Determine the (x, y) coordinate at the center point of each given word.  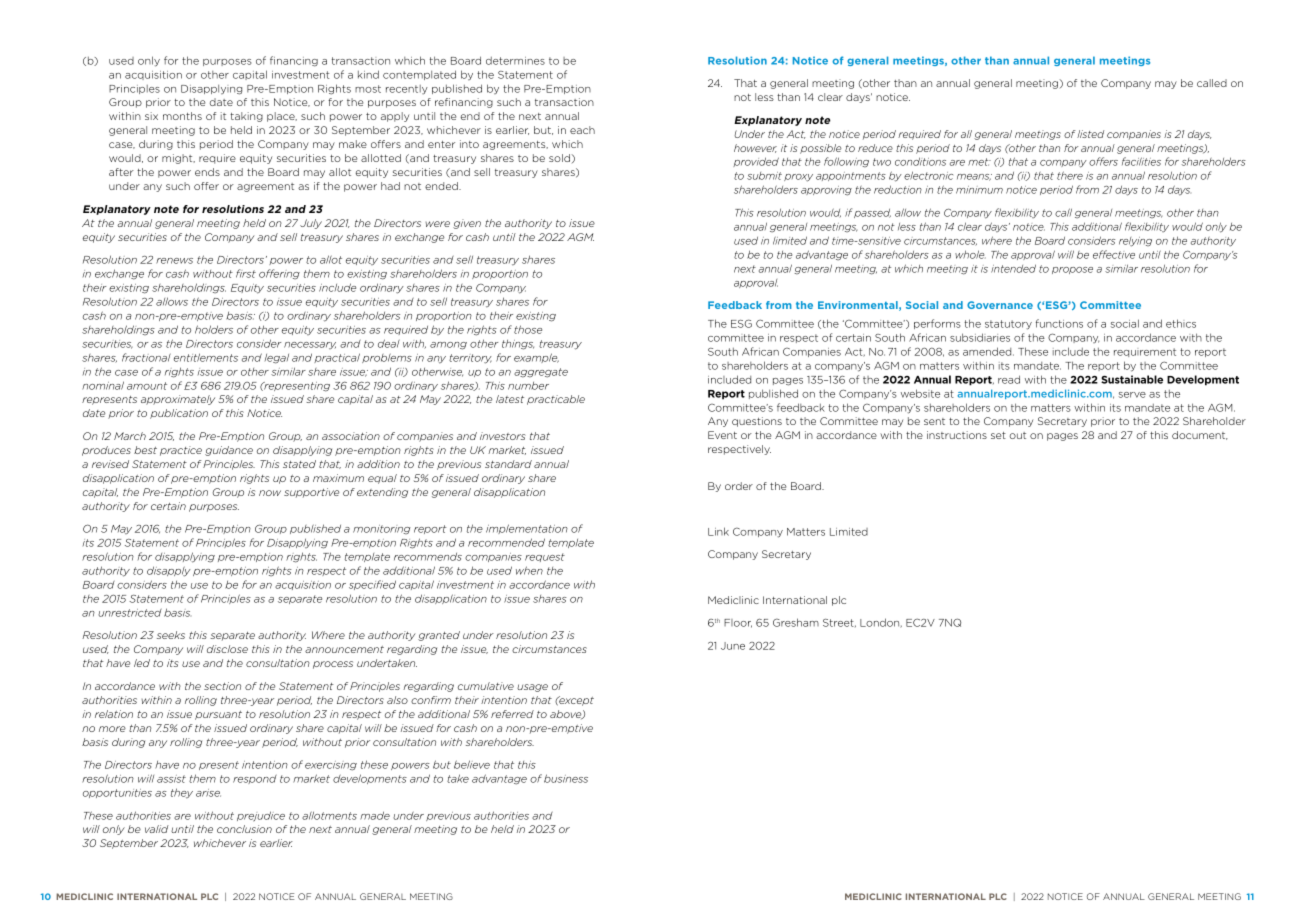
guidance (229, 451)
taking (246, 117)
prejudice (261, 816)
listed (1090, 134)
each (582, 130)
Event (722, 435)
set (998, 435)
